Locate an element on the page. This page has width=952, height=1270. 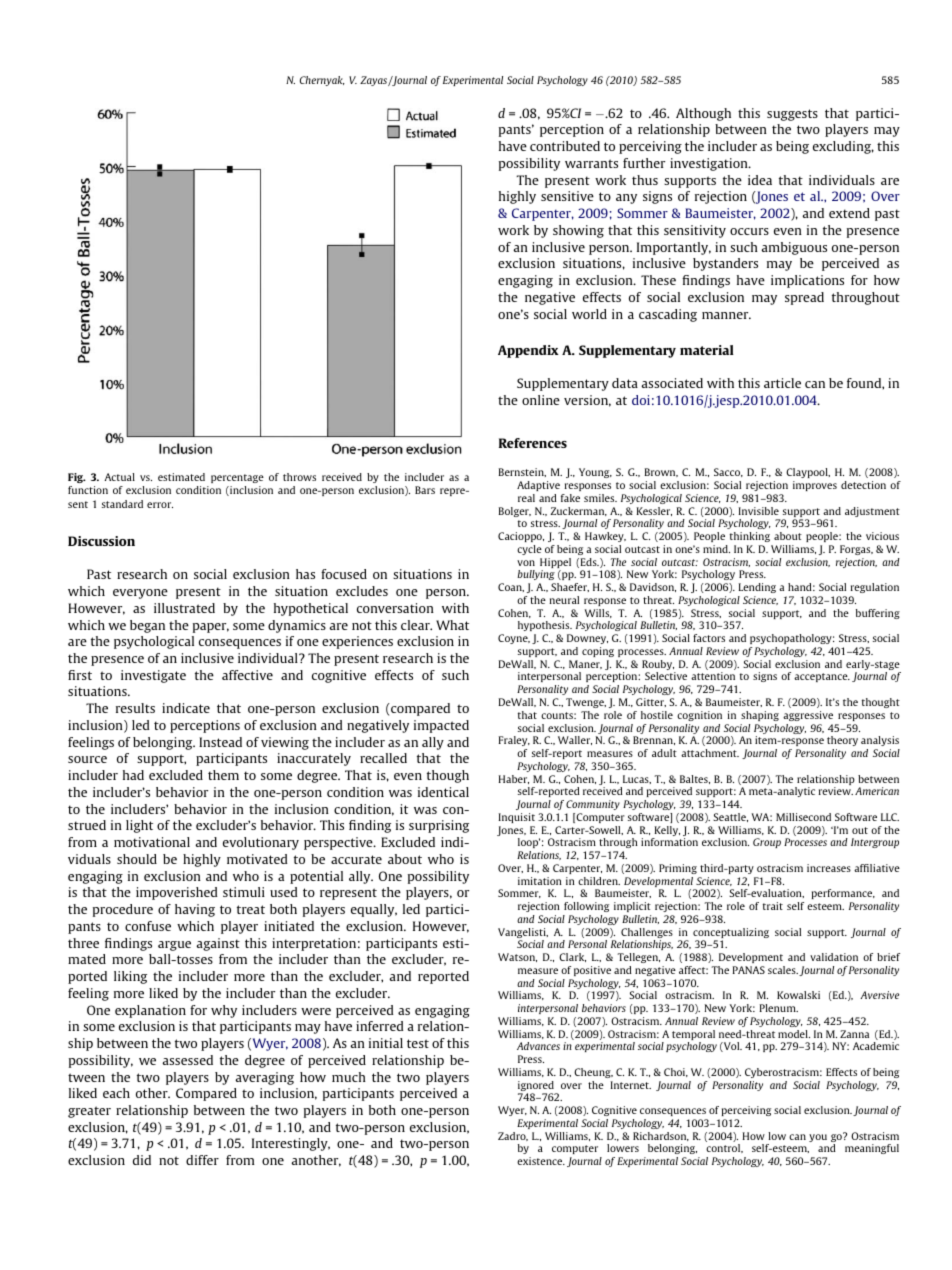
began is located at coordinates (147, 626).
